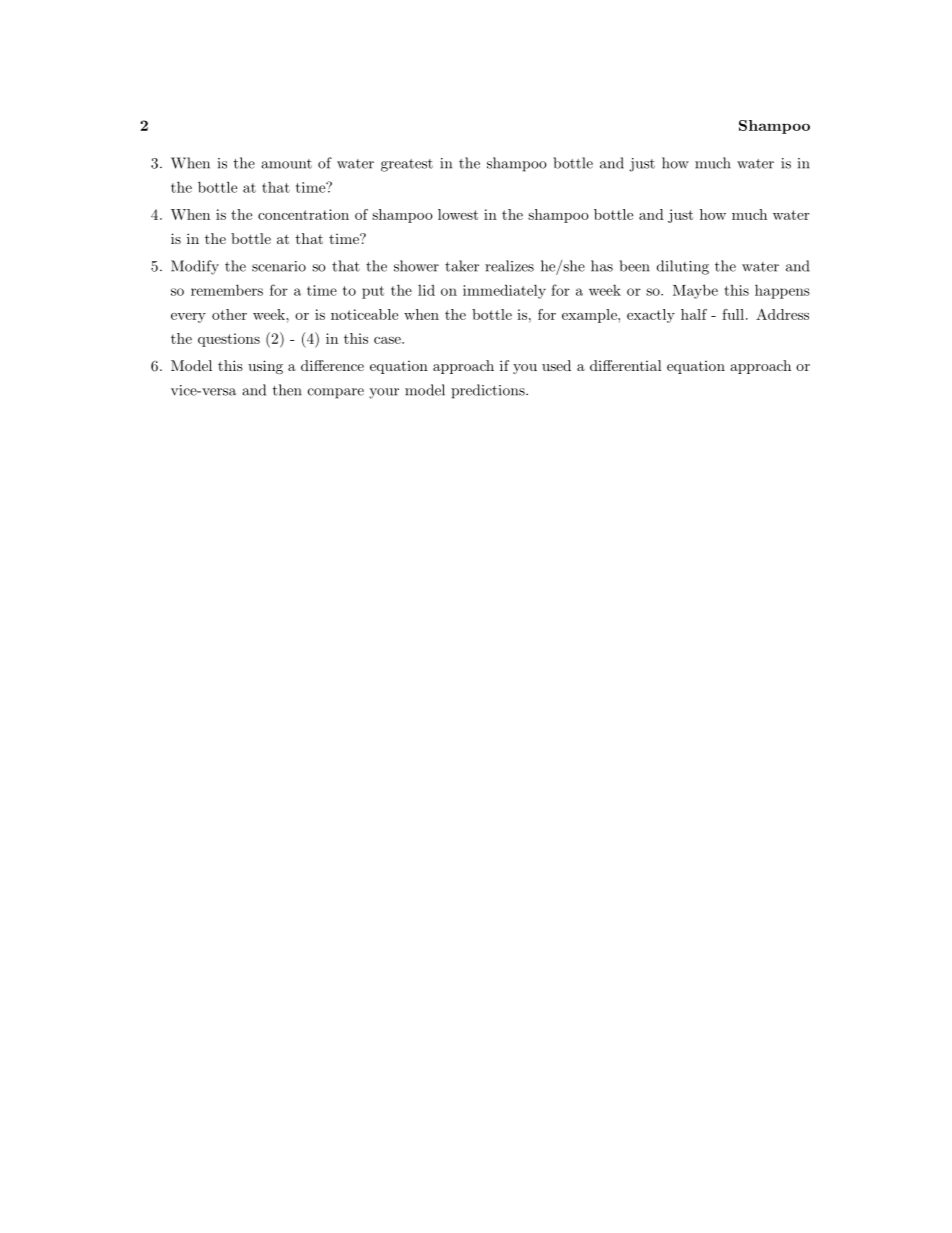 The width and height of the image is (952, 1233). What do you see at coordinates (279, 266) in the image?
I see `scenario` at bounding box center [279, 266].
